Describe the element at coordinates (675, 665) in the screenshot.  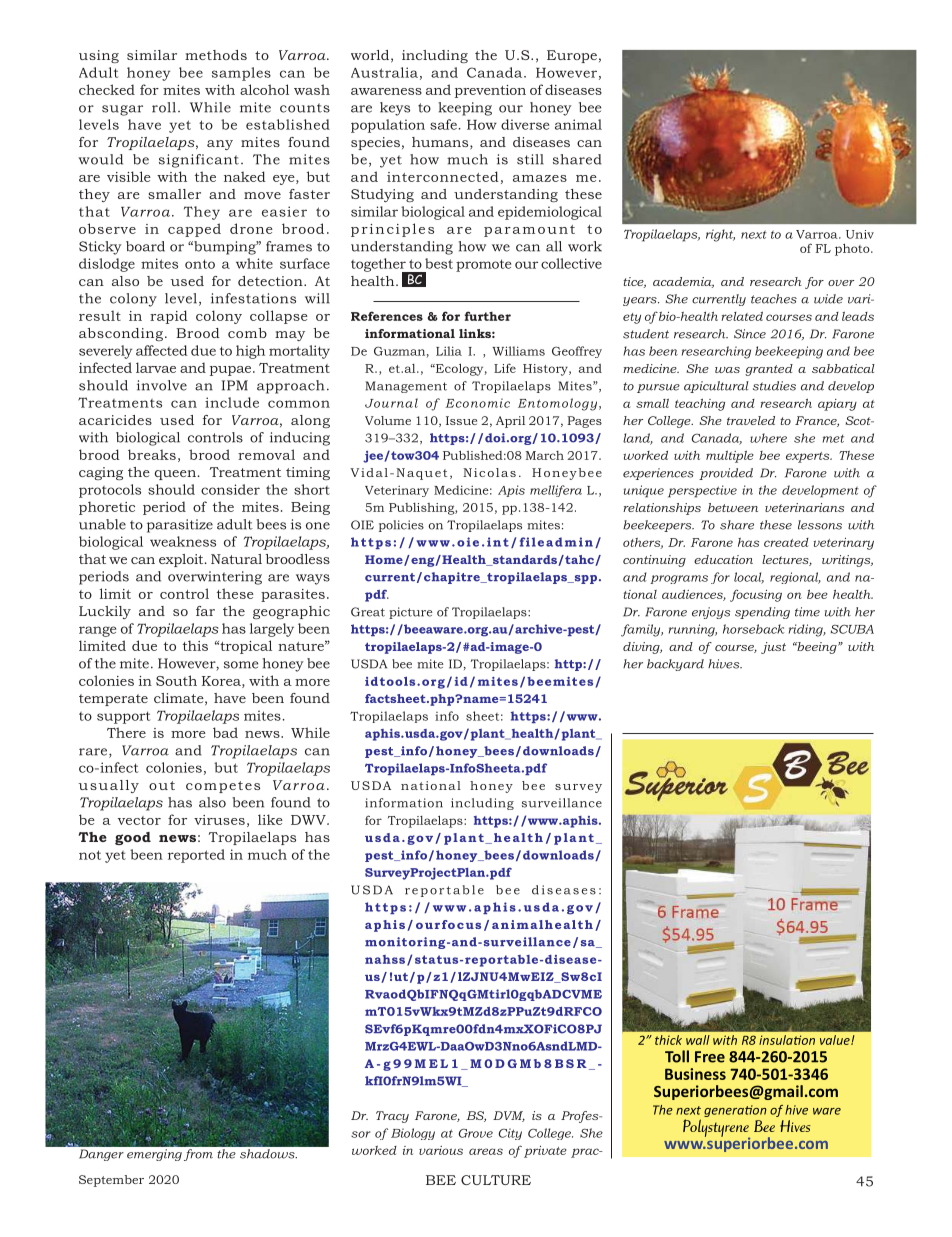
I see `backyard` at that location.
